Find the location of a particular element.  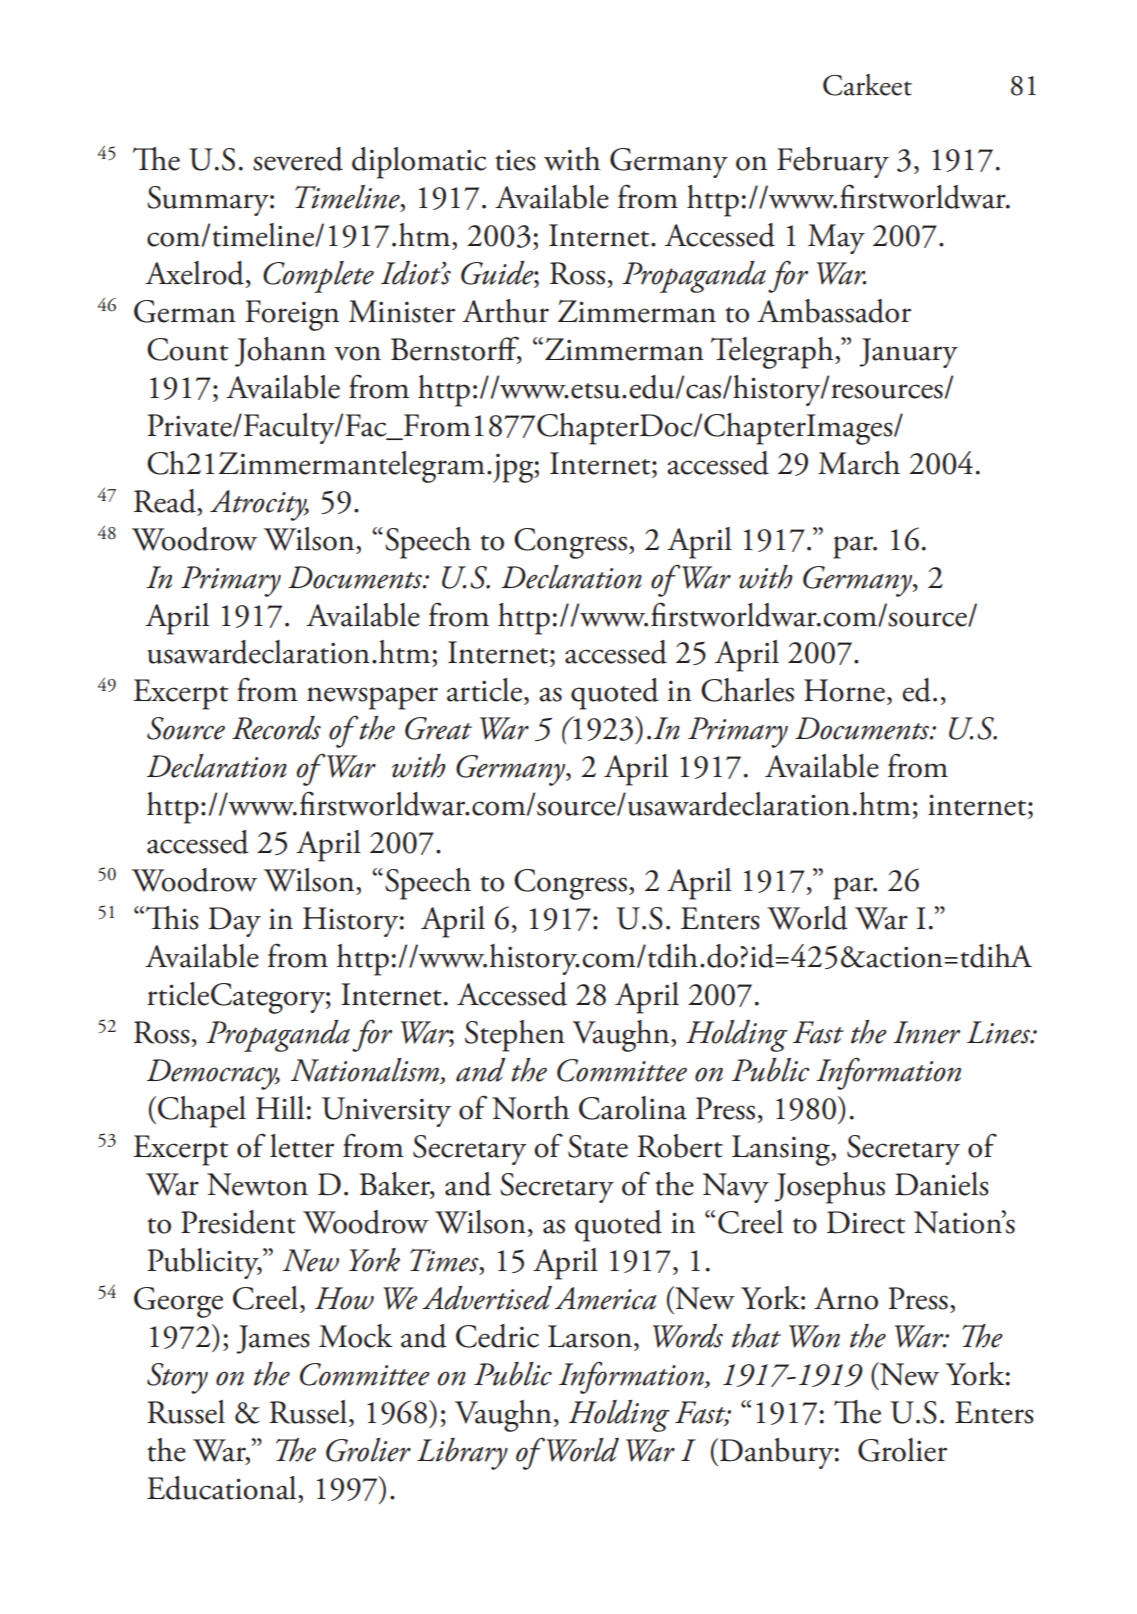

March is located at coordinates (859, 463).
